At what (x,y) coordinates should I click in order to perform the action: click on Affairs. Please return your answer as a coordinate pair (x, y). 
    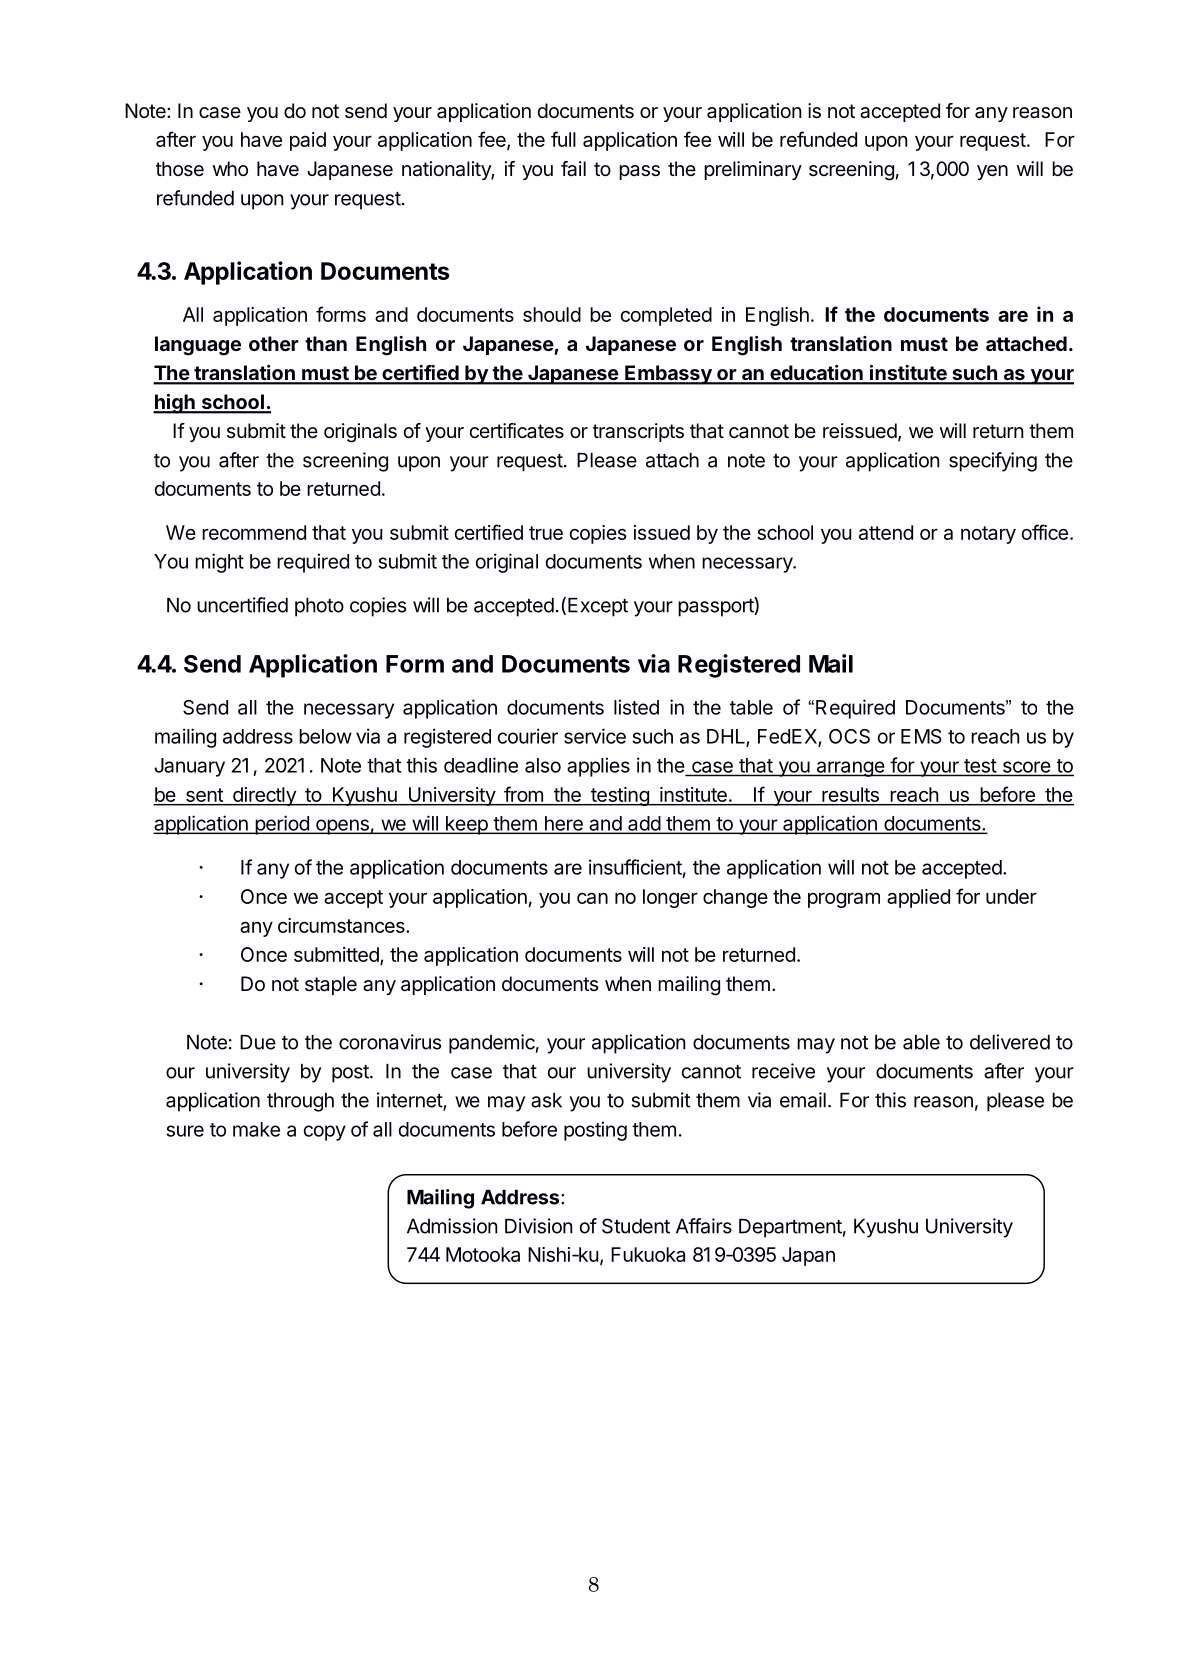
    Looking at the image, I should click on (704, 1226).
